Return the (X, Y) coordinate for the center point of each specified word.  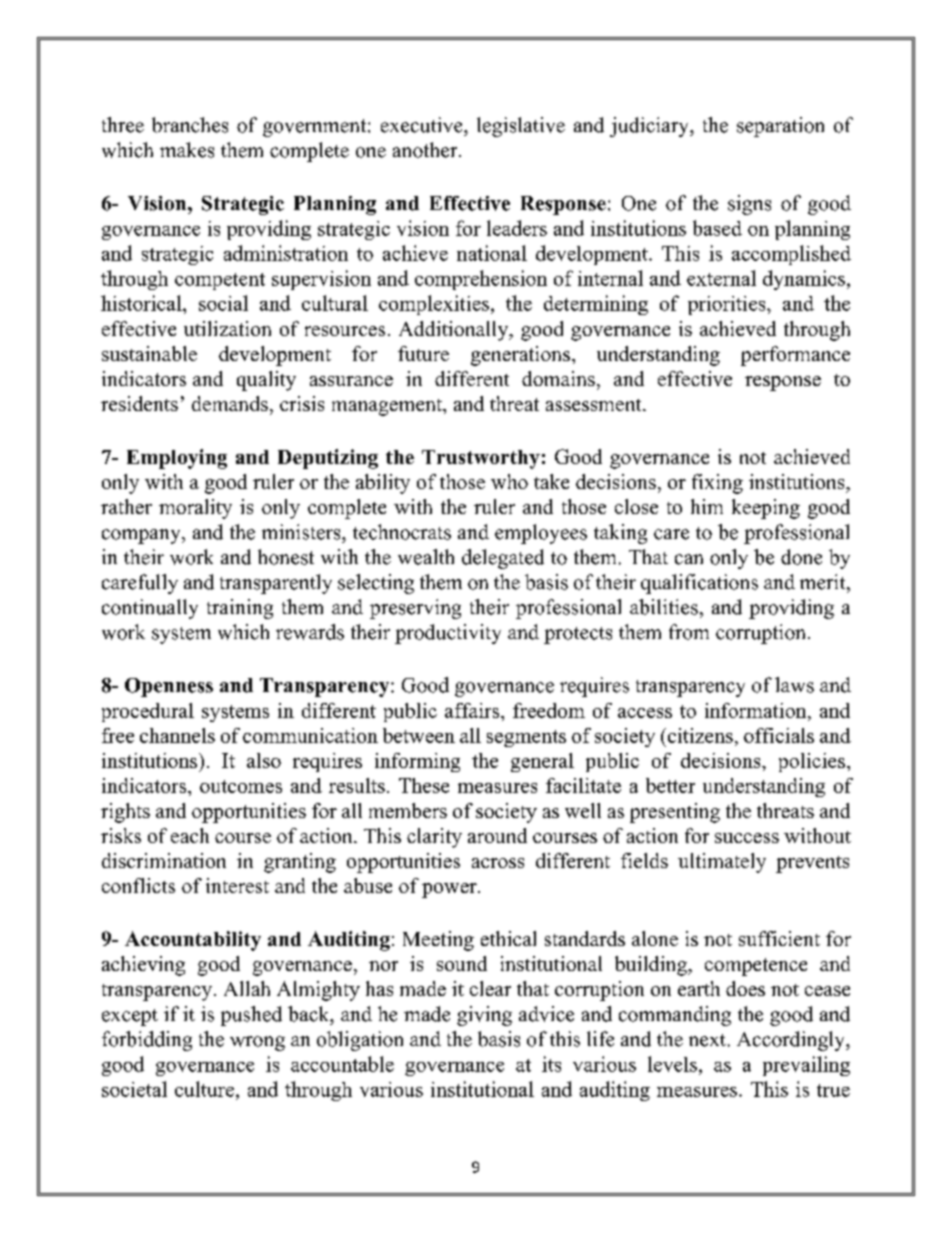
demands (230, 403)
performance (795, 356)
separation (780, 127)
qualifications (699, 584)
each (190, 835)
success (747, 838)
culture (204, 1089)
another (426, 150)
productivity (448, 634)
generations (520, 356)
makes (187, 150)
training (240, 609)
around (497, 835)
